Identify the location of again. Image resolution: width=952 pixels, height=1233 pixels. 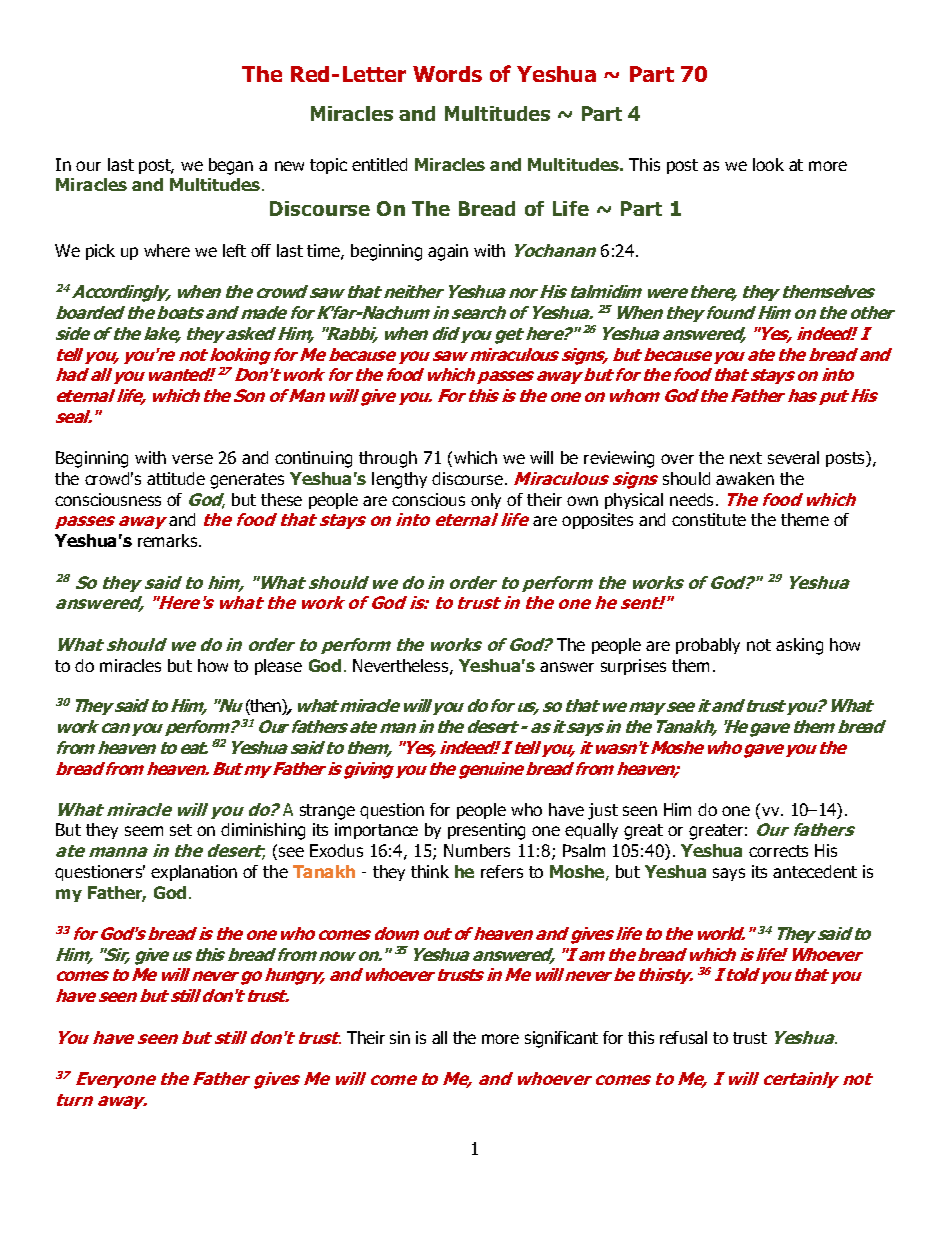
(448, 252).
